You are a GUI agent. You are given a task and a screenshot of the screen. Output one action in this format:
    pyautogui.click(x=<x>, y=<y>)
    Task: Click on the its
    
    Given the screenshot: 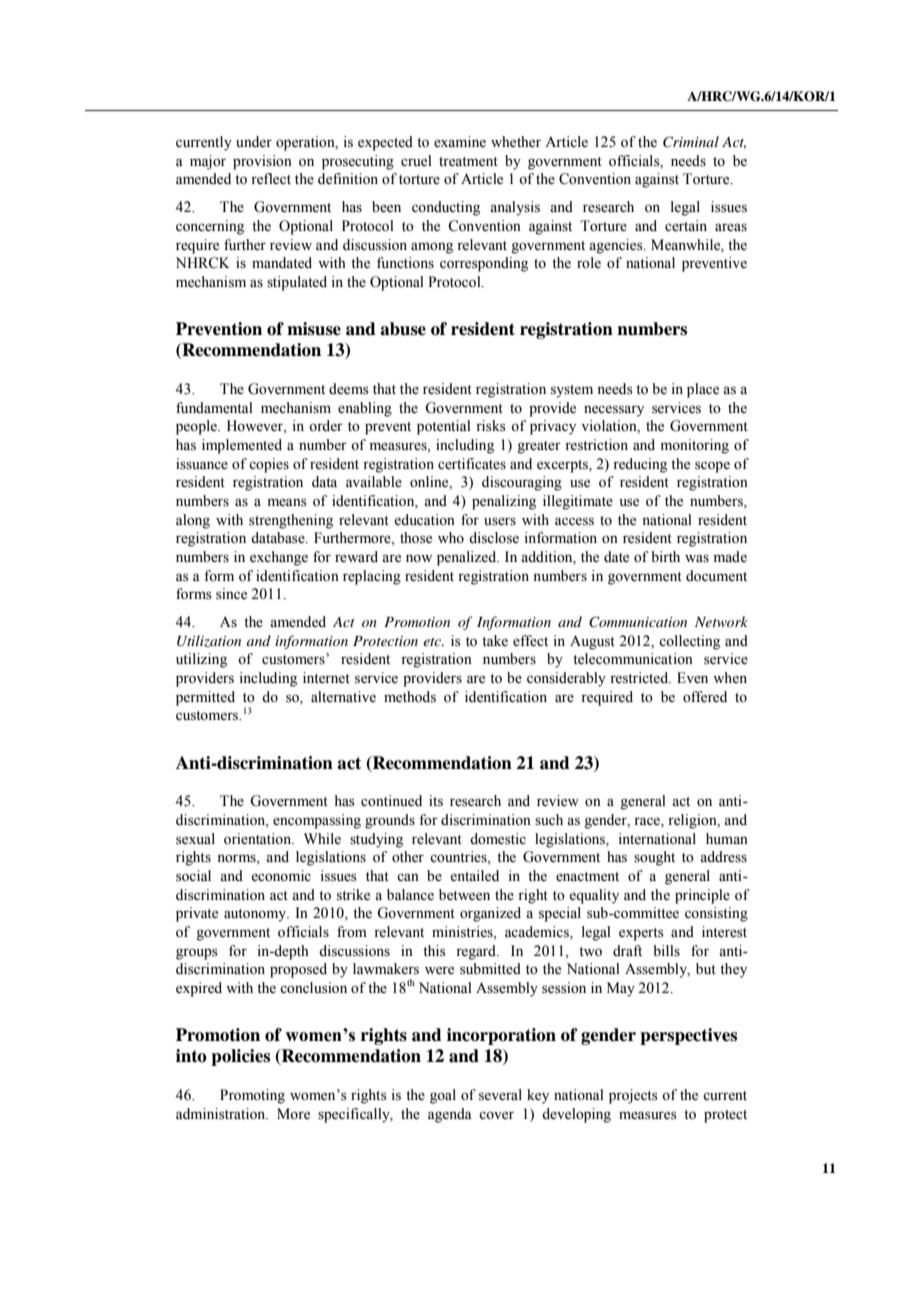 What is the action you would take?
    pyautogui.click(x=436, y=801)
